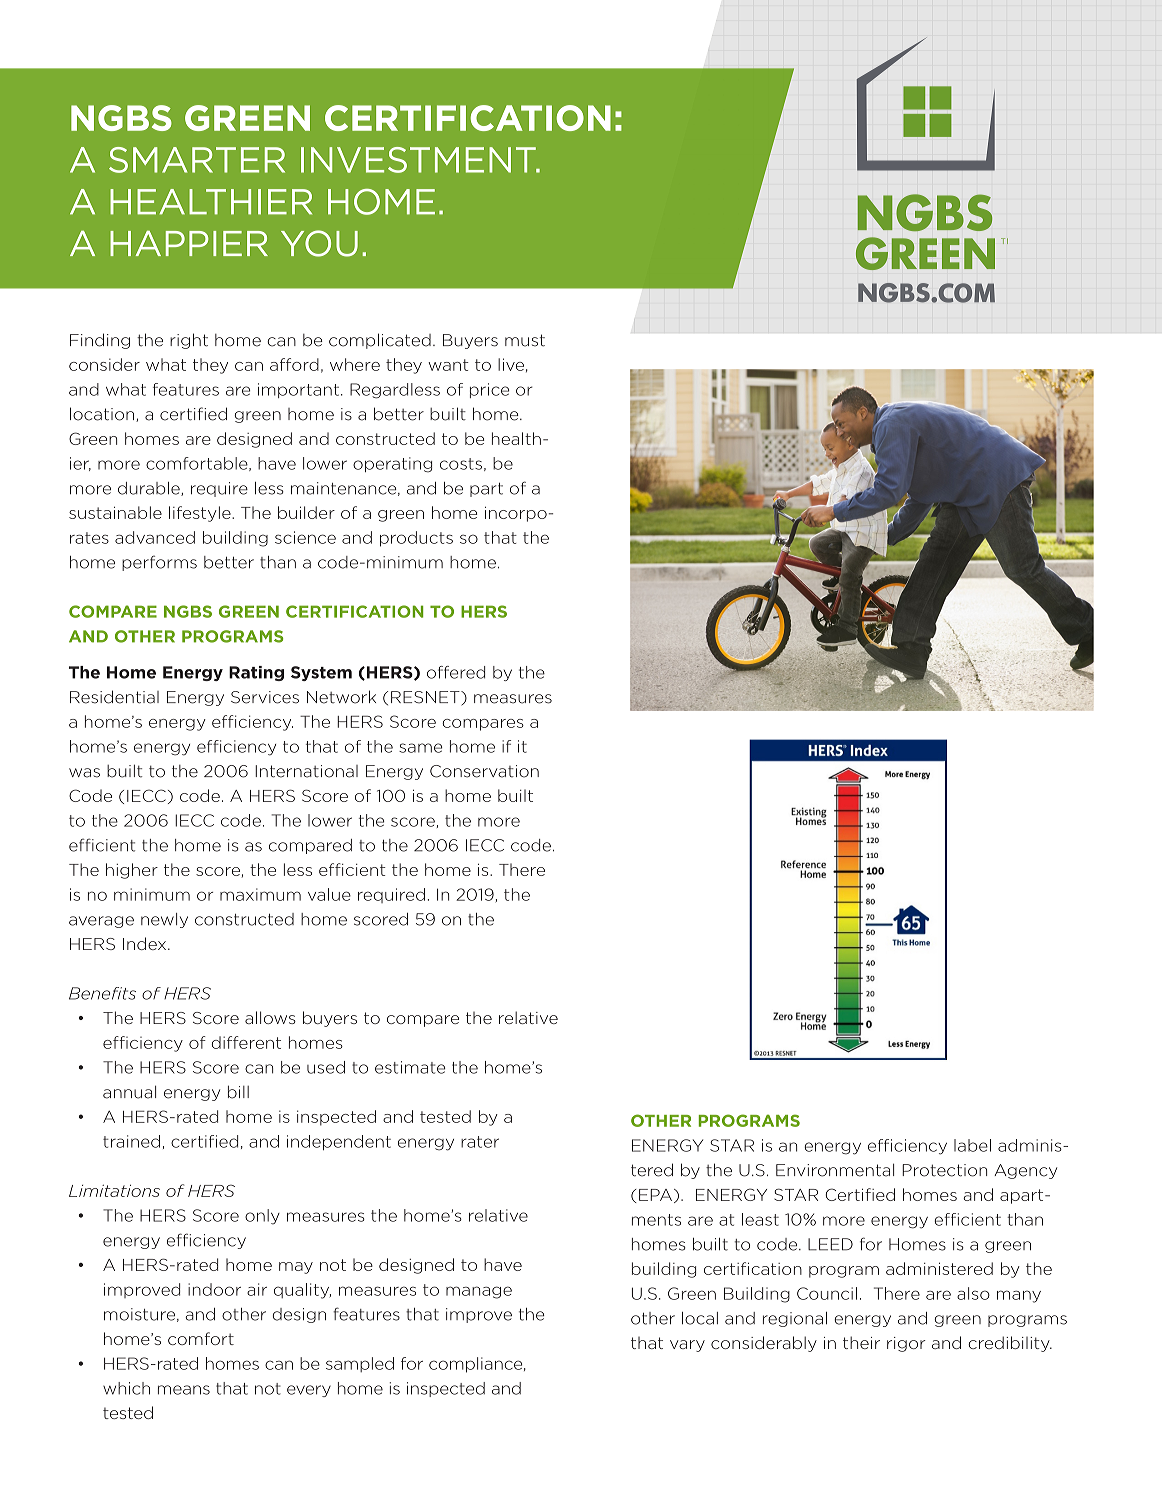 The image size is (1162, 1504). Describe the element at coordinates (477, 1365) in the image. I see `compliance` at that location.
